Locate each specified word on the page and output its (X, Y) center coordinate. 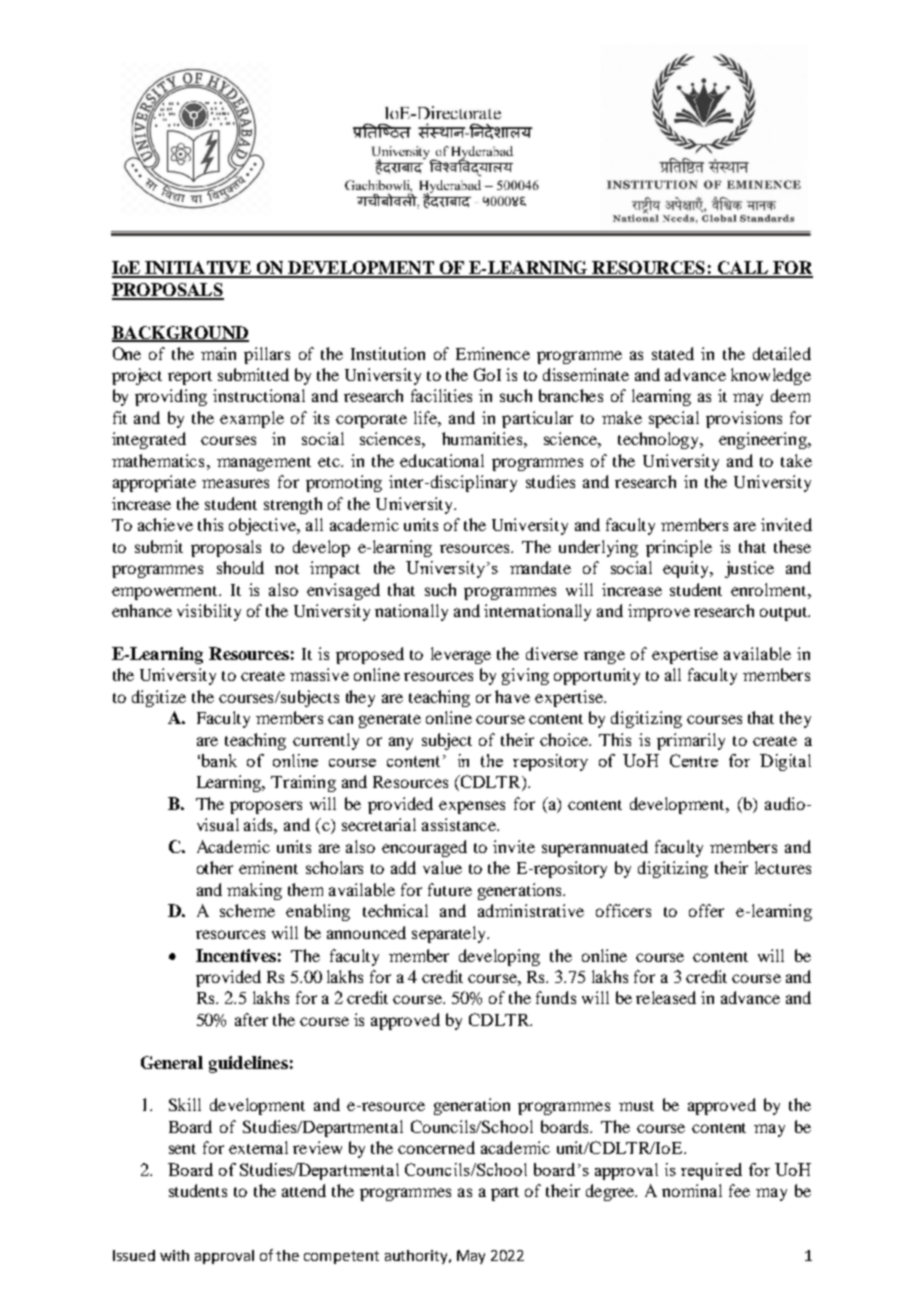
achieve (165, 524)
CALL (742, 269)
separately (450, 934)
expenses (472, 807)
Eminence (493, 353)
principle (679, 548)
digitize (159, 698)
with (174, 1255)
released (666, 997)
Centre (694, 760)
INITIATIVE (198, 269)
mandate (540, 567)
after (251, 1019)
